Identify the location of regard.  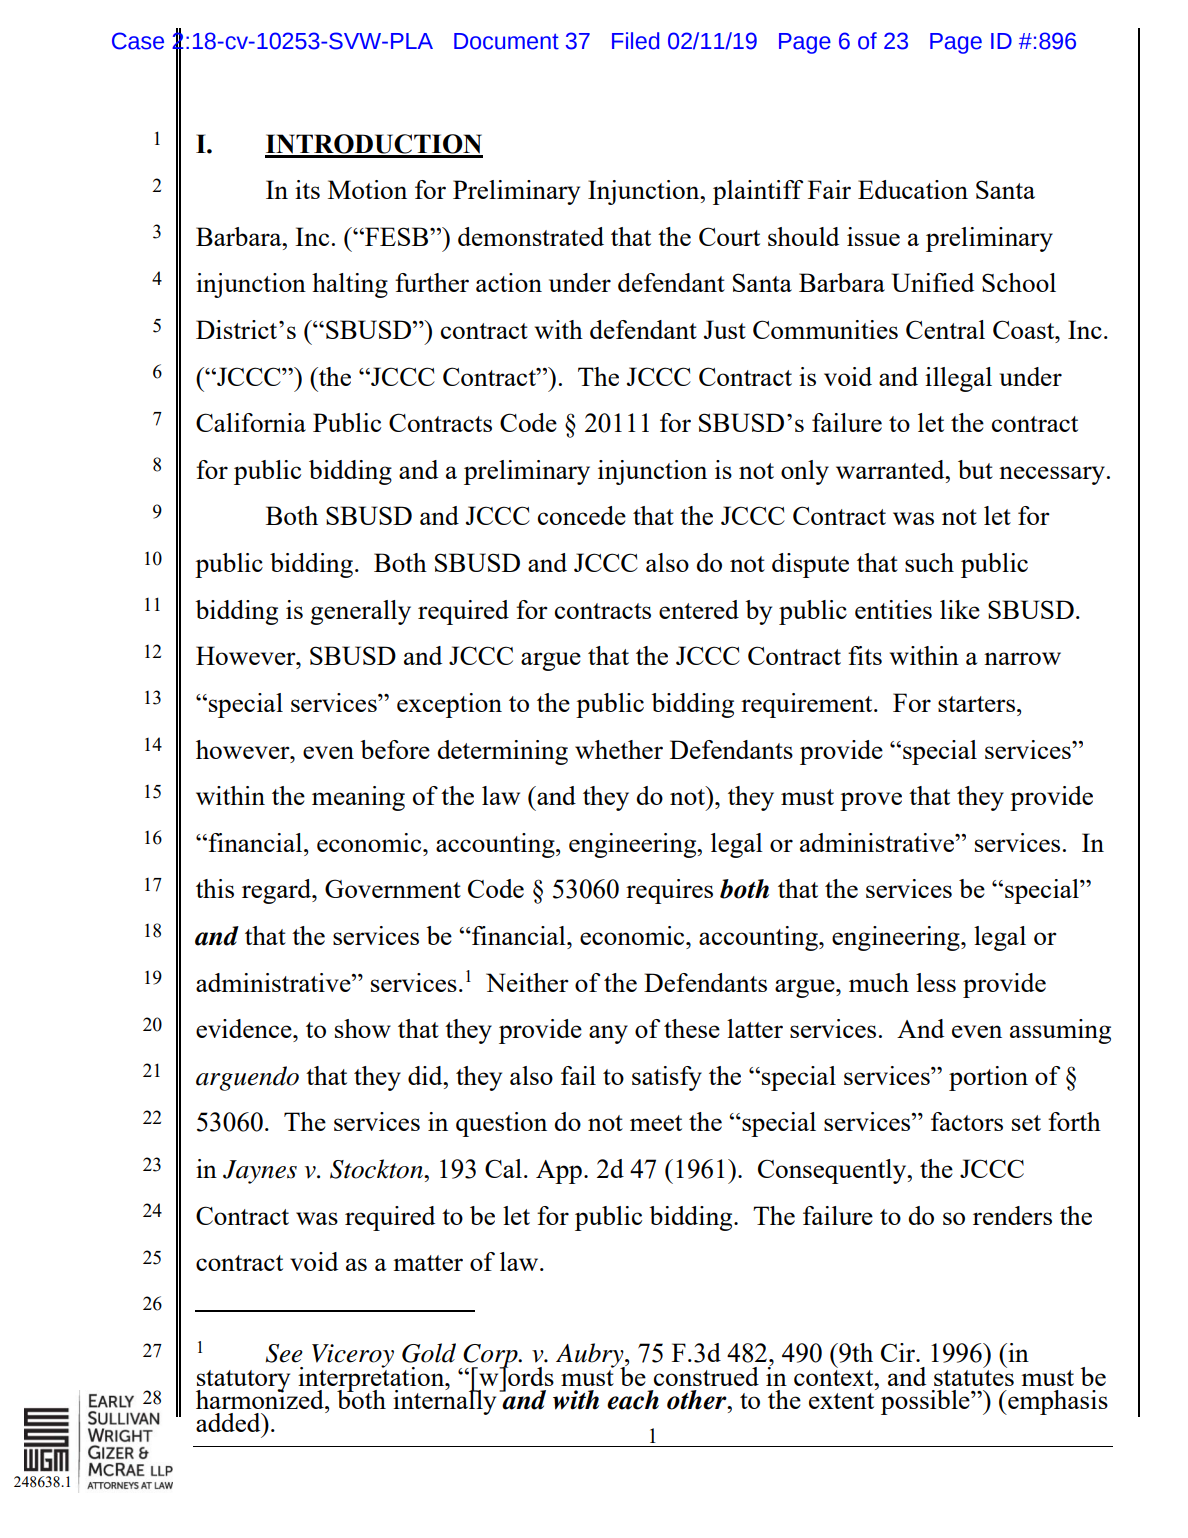
(278, 891).
